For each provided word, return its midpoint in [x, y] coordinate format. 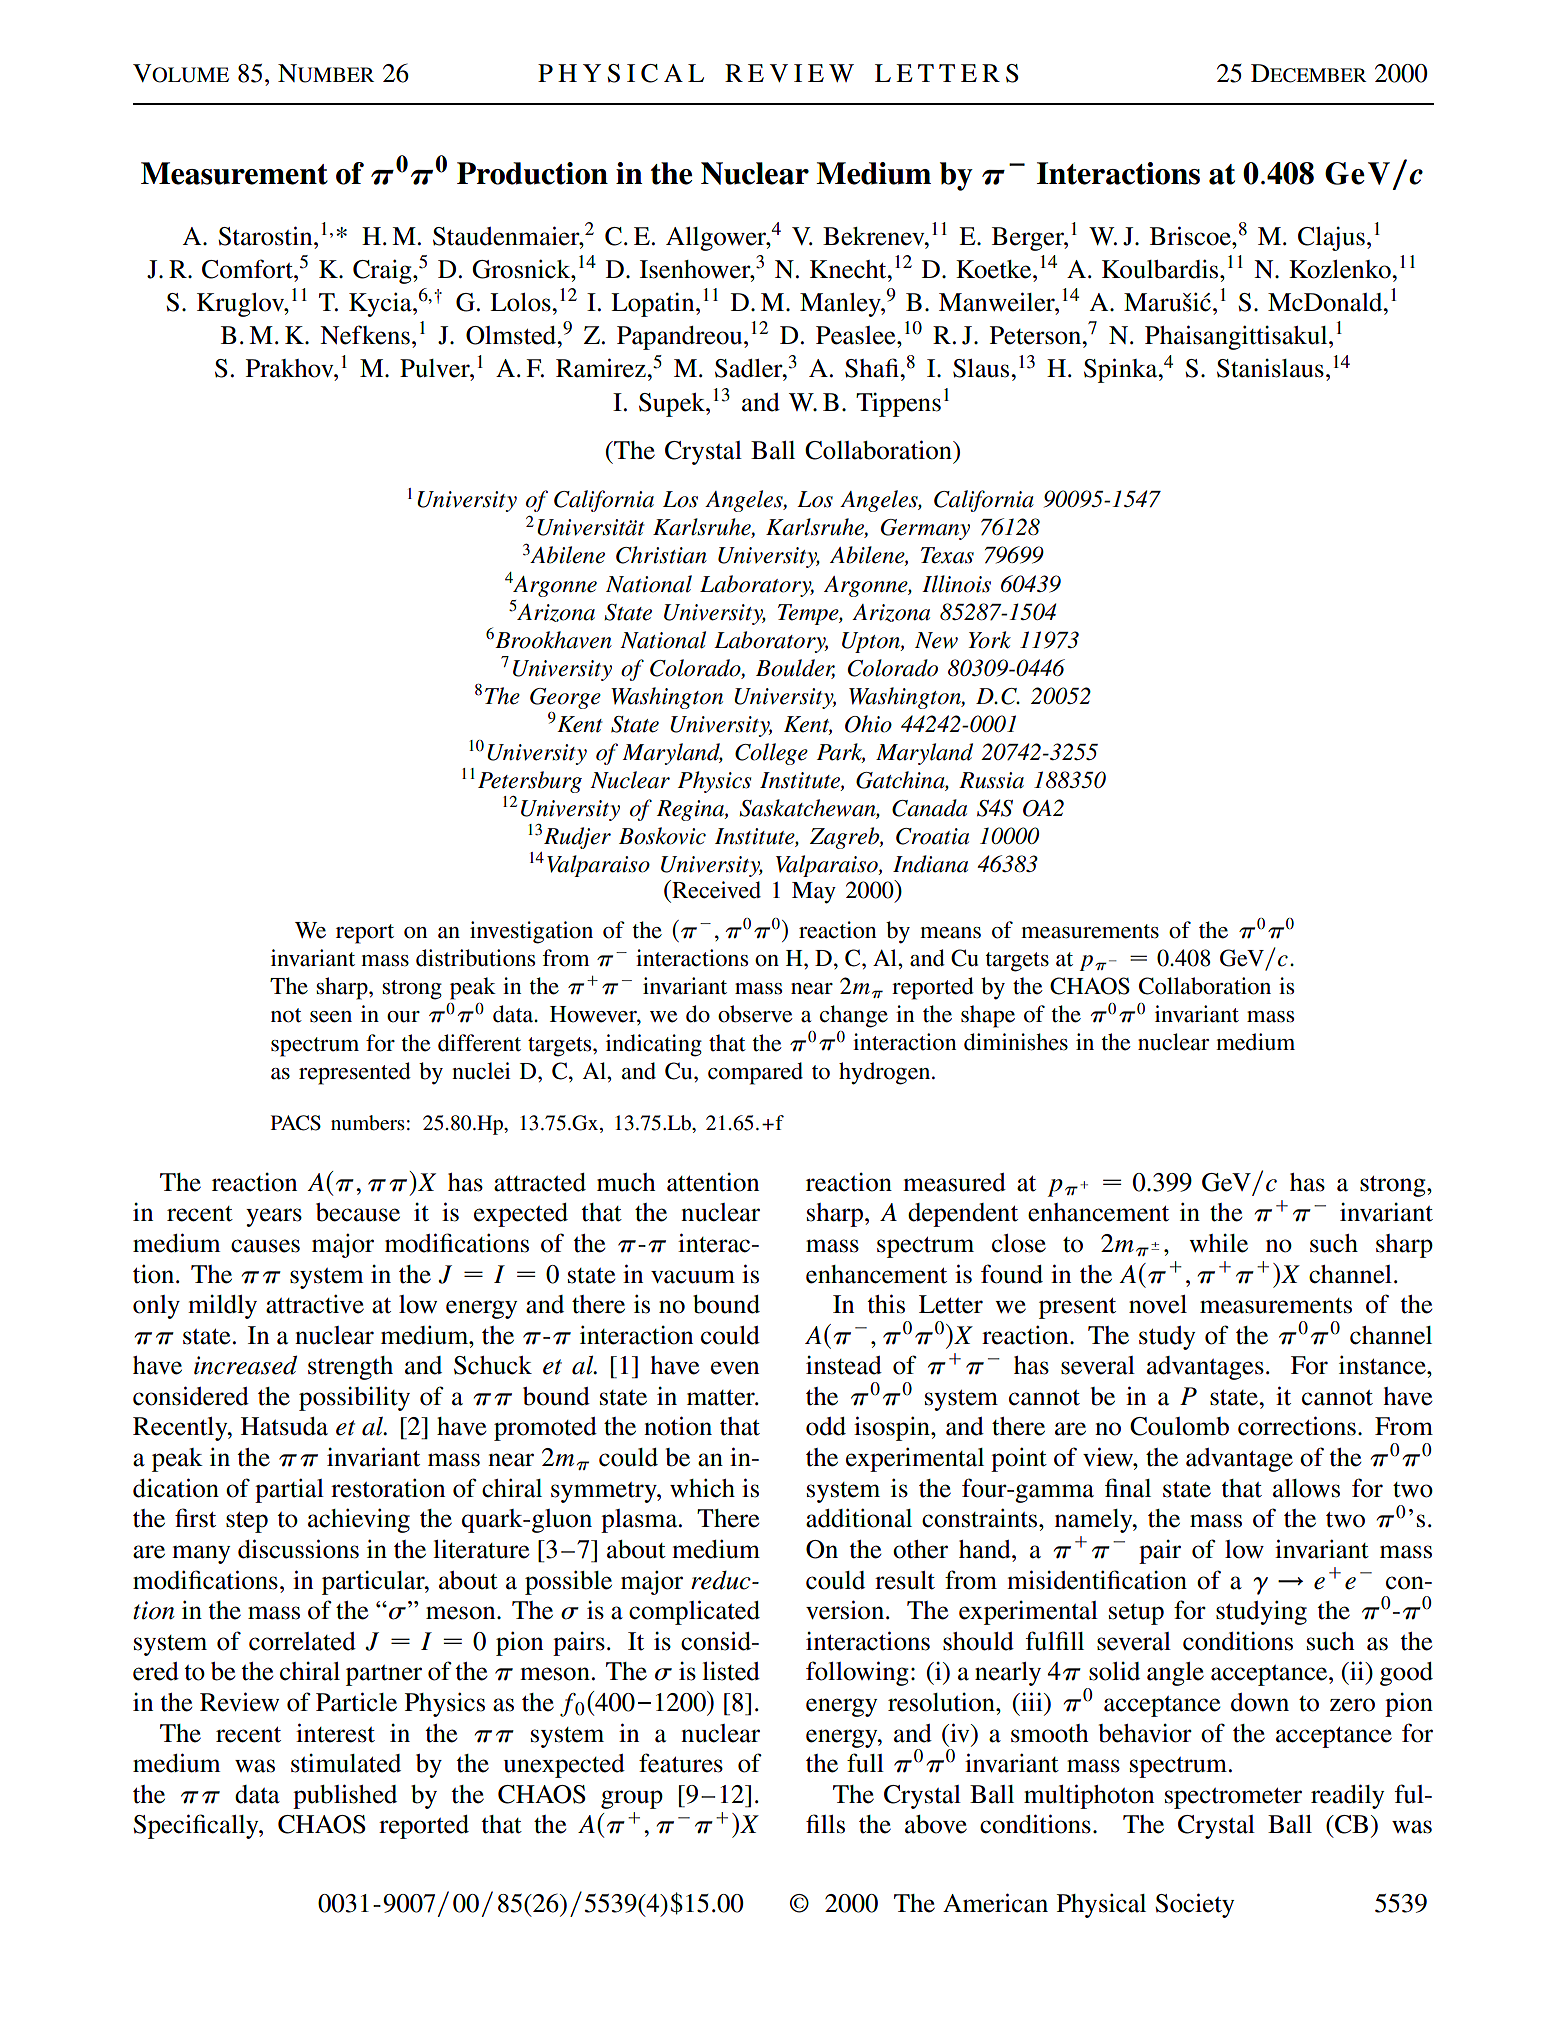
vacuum [693, 1277]
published [345, 1796]
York [989, 640]
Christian [661, 555]
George [565, 698]
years [274, 1217]
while [1218, 1243]
